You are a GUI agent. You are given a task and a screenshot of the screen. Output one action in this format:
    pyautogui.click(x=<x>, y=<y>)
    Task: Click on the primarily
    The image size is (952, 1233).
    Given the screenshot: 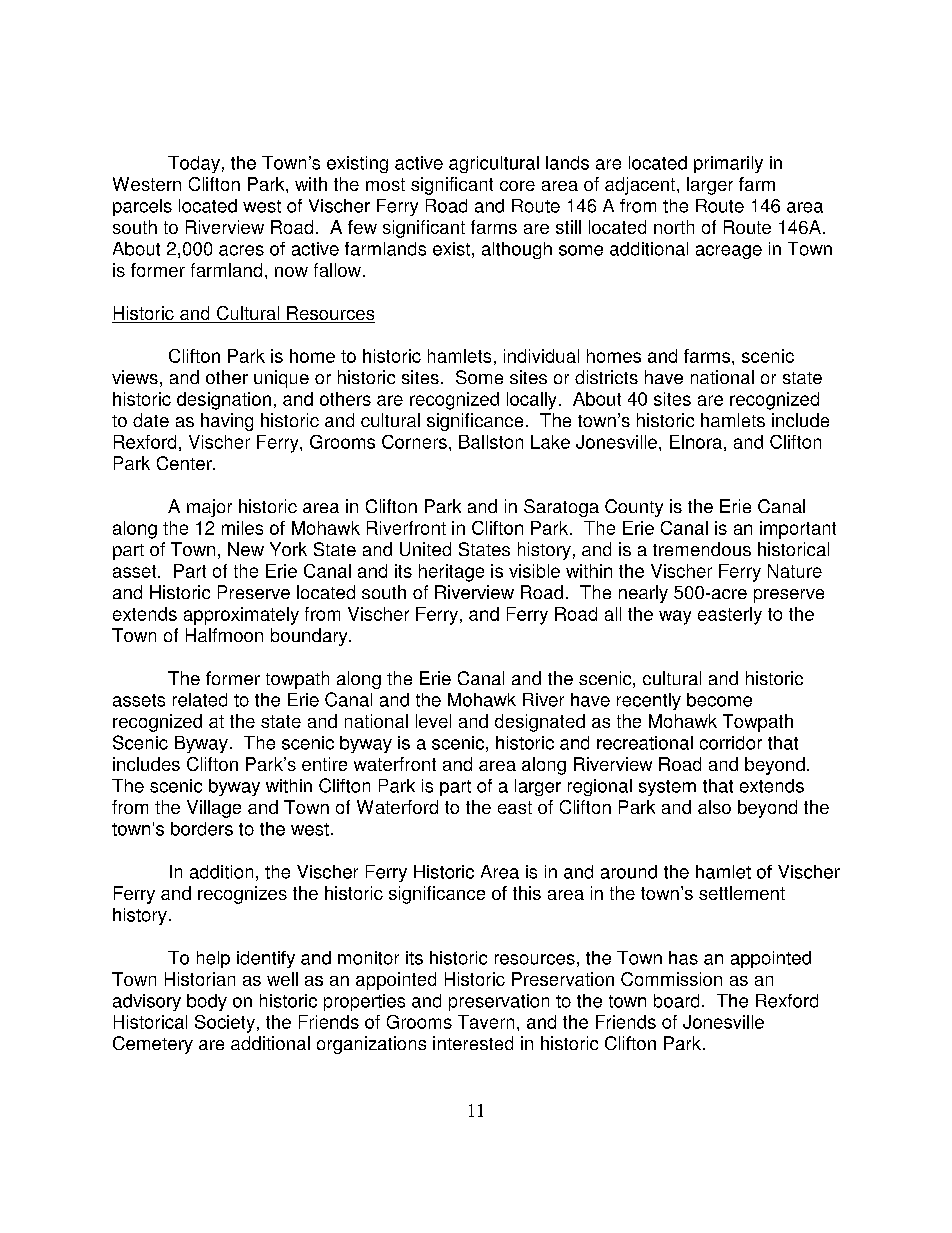 What is the action you would take?
    pyautogui.click(x=728, y=164)
